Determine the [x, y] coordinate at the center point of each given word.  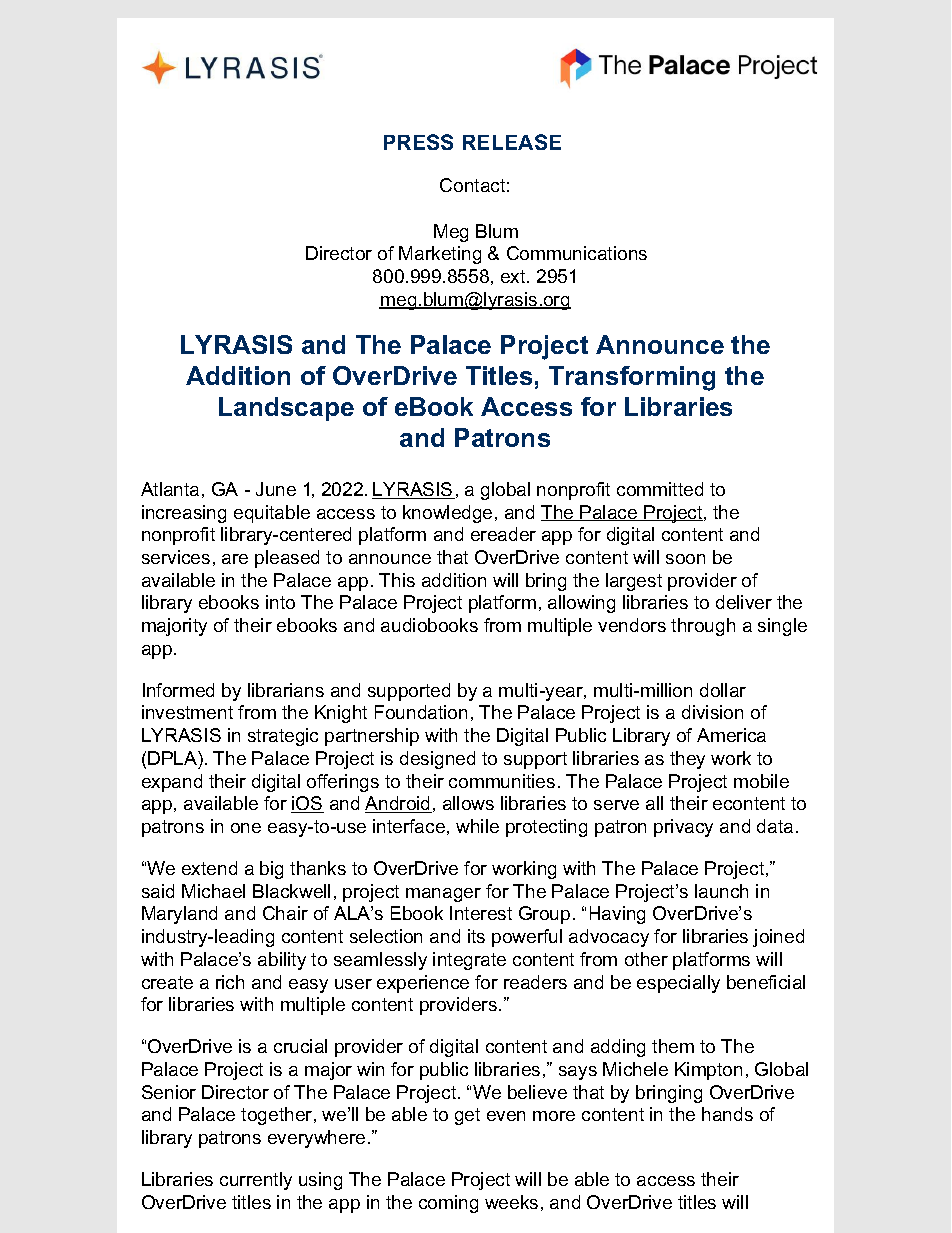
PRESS [418, 142]
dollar [723, 690]
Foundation [421, 712]
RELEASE [512, 142]
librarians [286, 690]
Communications [577, 253]
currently [256, 1181]
